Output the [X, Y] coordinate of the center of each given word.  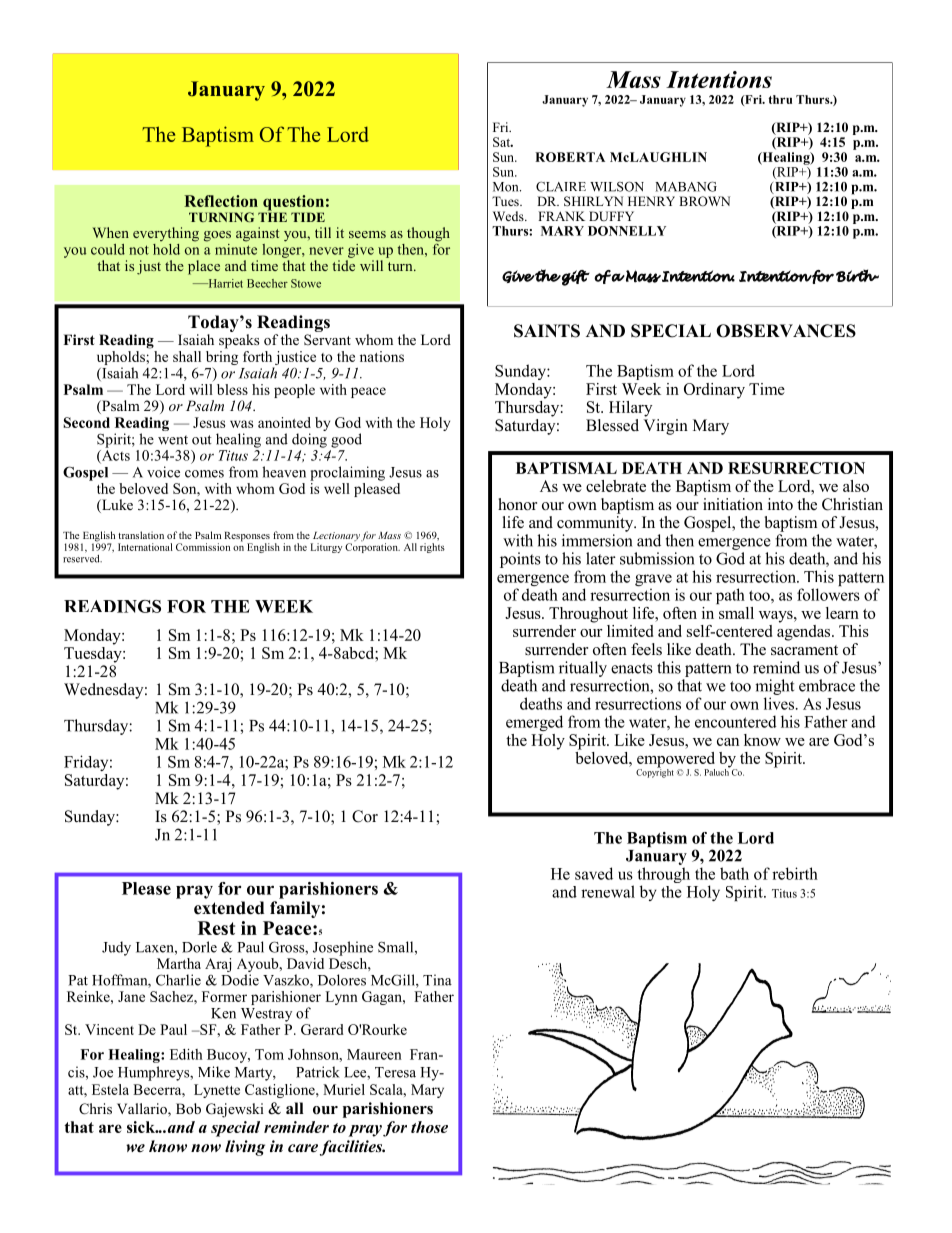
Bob [188, 1108]
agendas [805, 631]
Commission [203, 547]
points [520, 560]
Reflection [221, 201]
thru [780, 99]
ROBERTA [570, 157]
